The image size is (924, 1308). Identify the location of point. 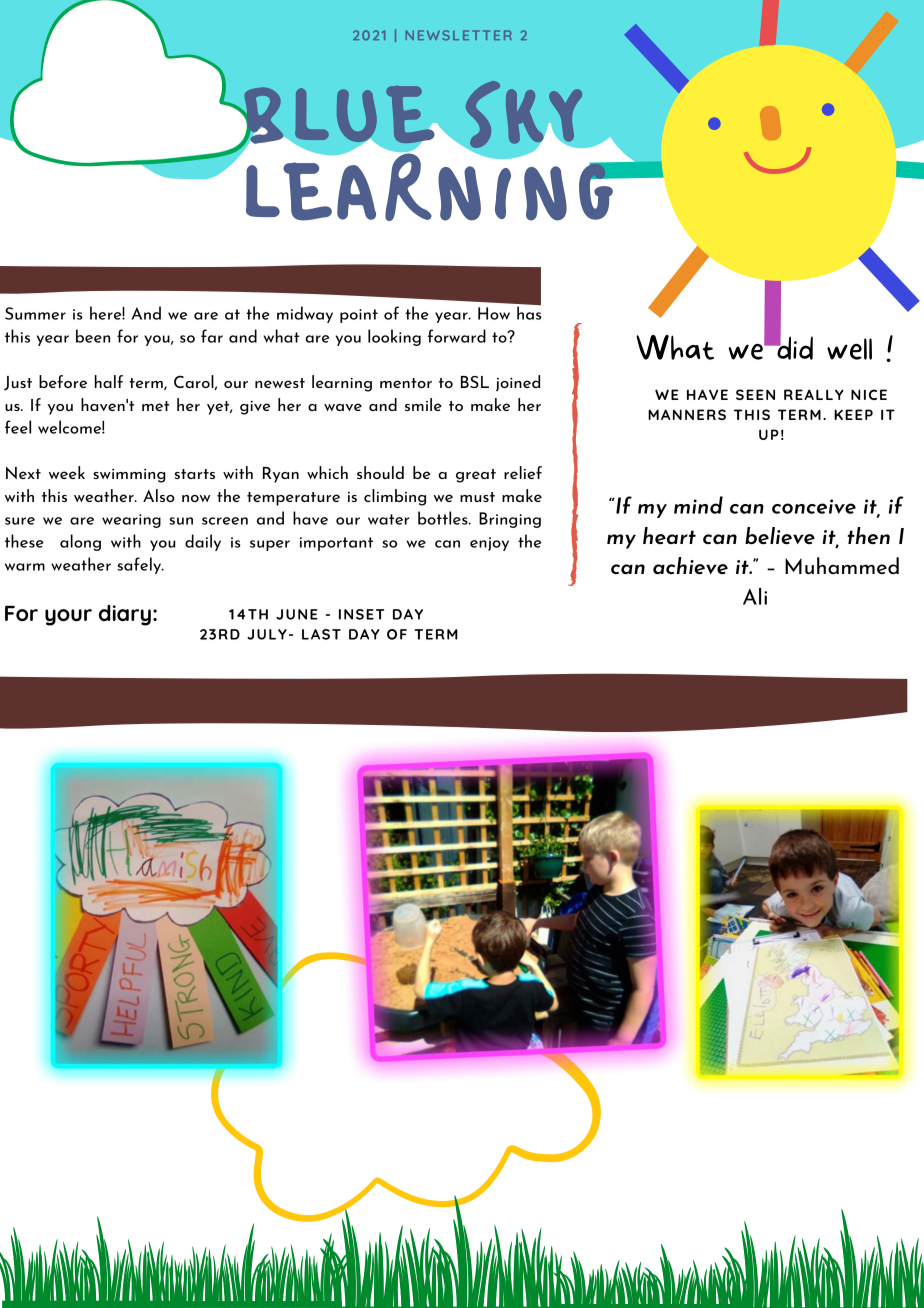
(359, 316).
